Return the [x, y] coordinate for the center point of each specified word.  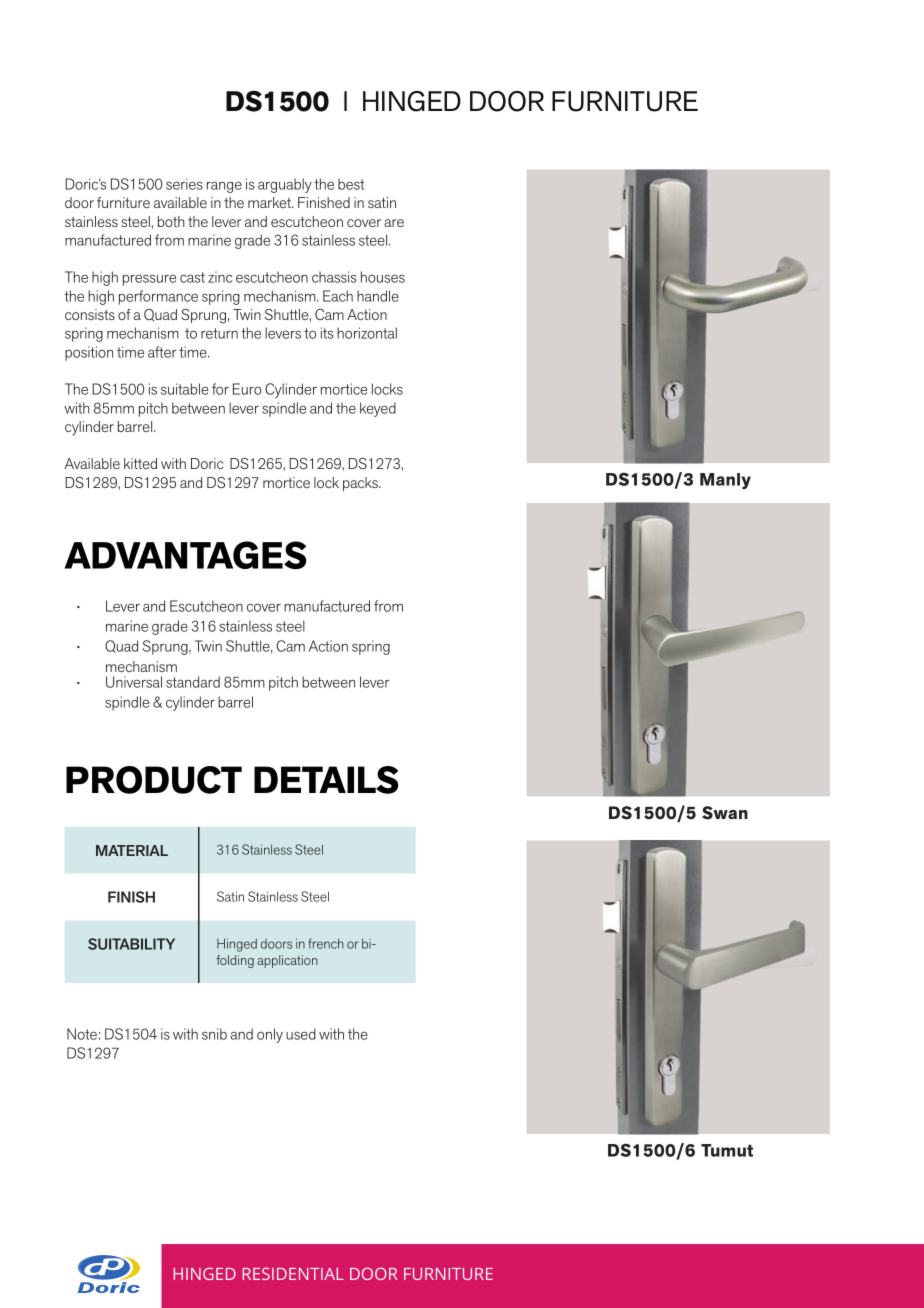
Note [82, 1034]
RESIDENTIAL [293, 1273]
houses [383, 277]
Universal [134, 682]
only [270, 1035]
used [301, 1034]
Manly [725, 481]
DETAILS [326, 780]
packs [361, 484]
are [394, 223]
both [171, 221]
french [326, 943]
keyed [378, 409]
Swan [725, 813]
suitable [184, 389]
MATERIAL [132, 850]
